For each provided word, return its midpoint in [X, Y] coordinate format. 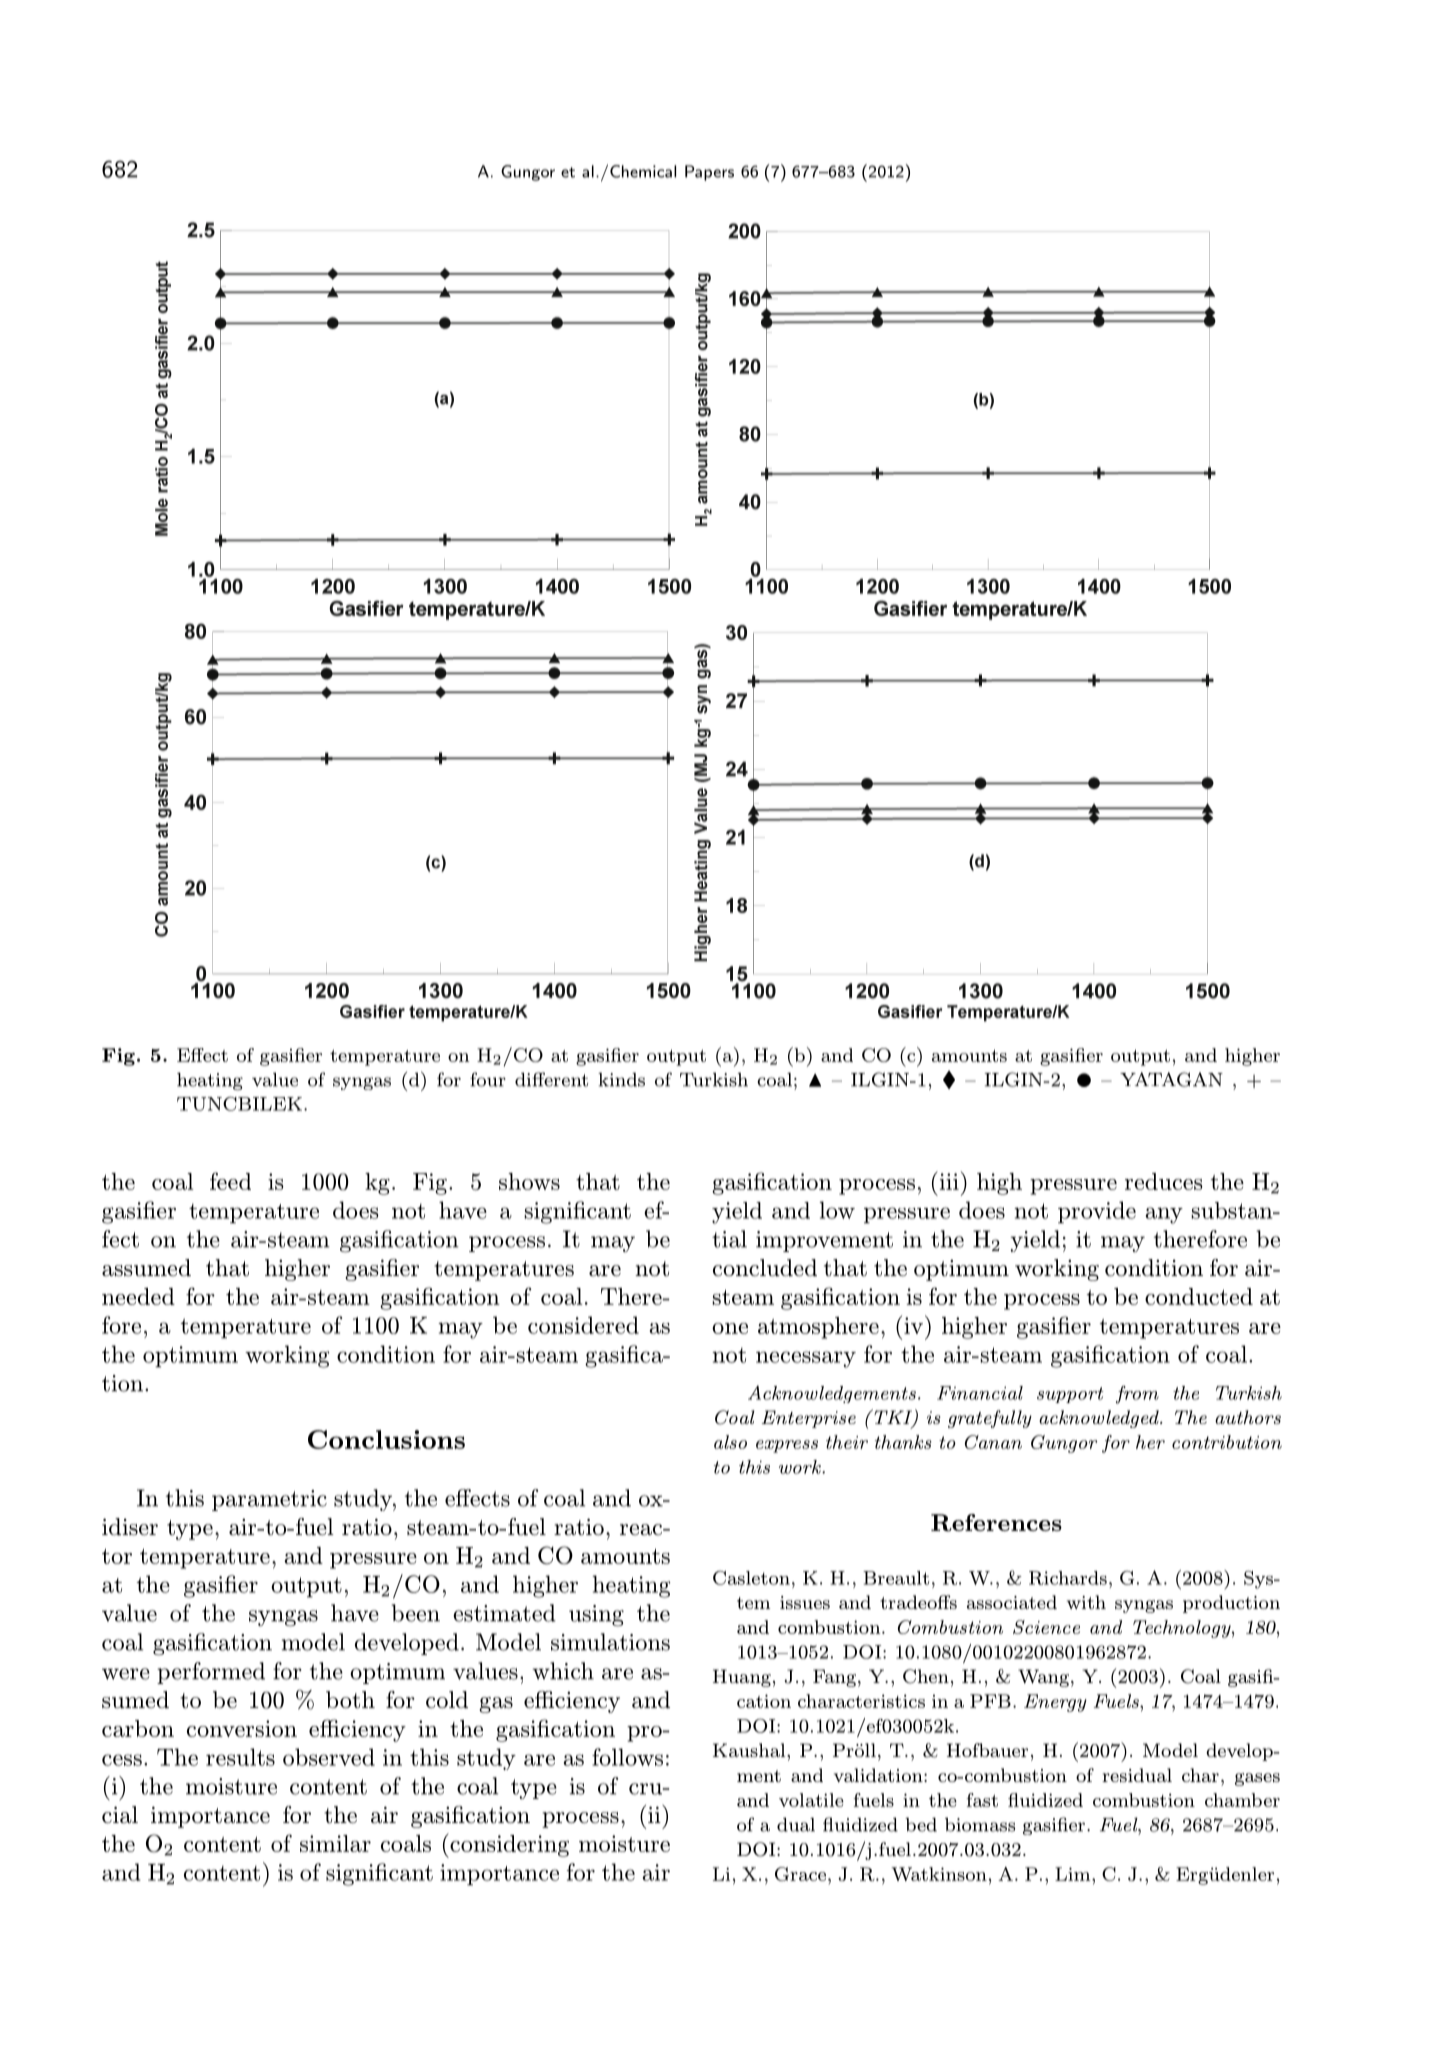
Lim [1074, 1874]
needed [138, 1296]
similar [335, 1843]
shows [529, 1181]
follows [627, 1757]
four [488, 1079]
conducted [1199, 1296]
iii [948, 1180]
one [730, 1328]
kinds [621, 1079]
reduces [1164, 1181]
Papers [709, 173]
